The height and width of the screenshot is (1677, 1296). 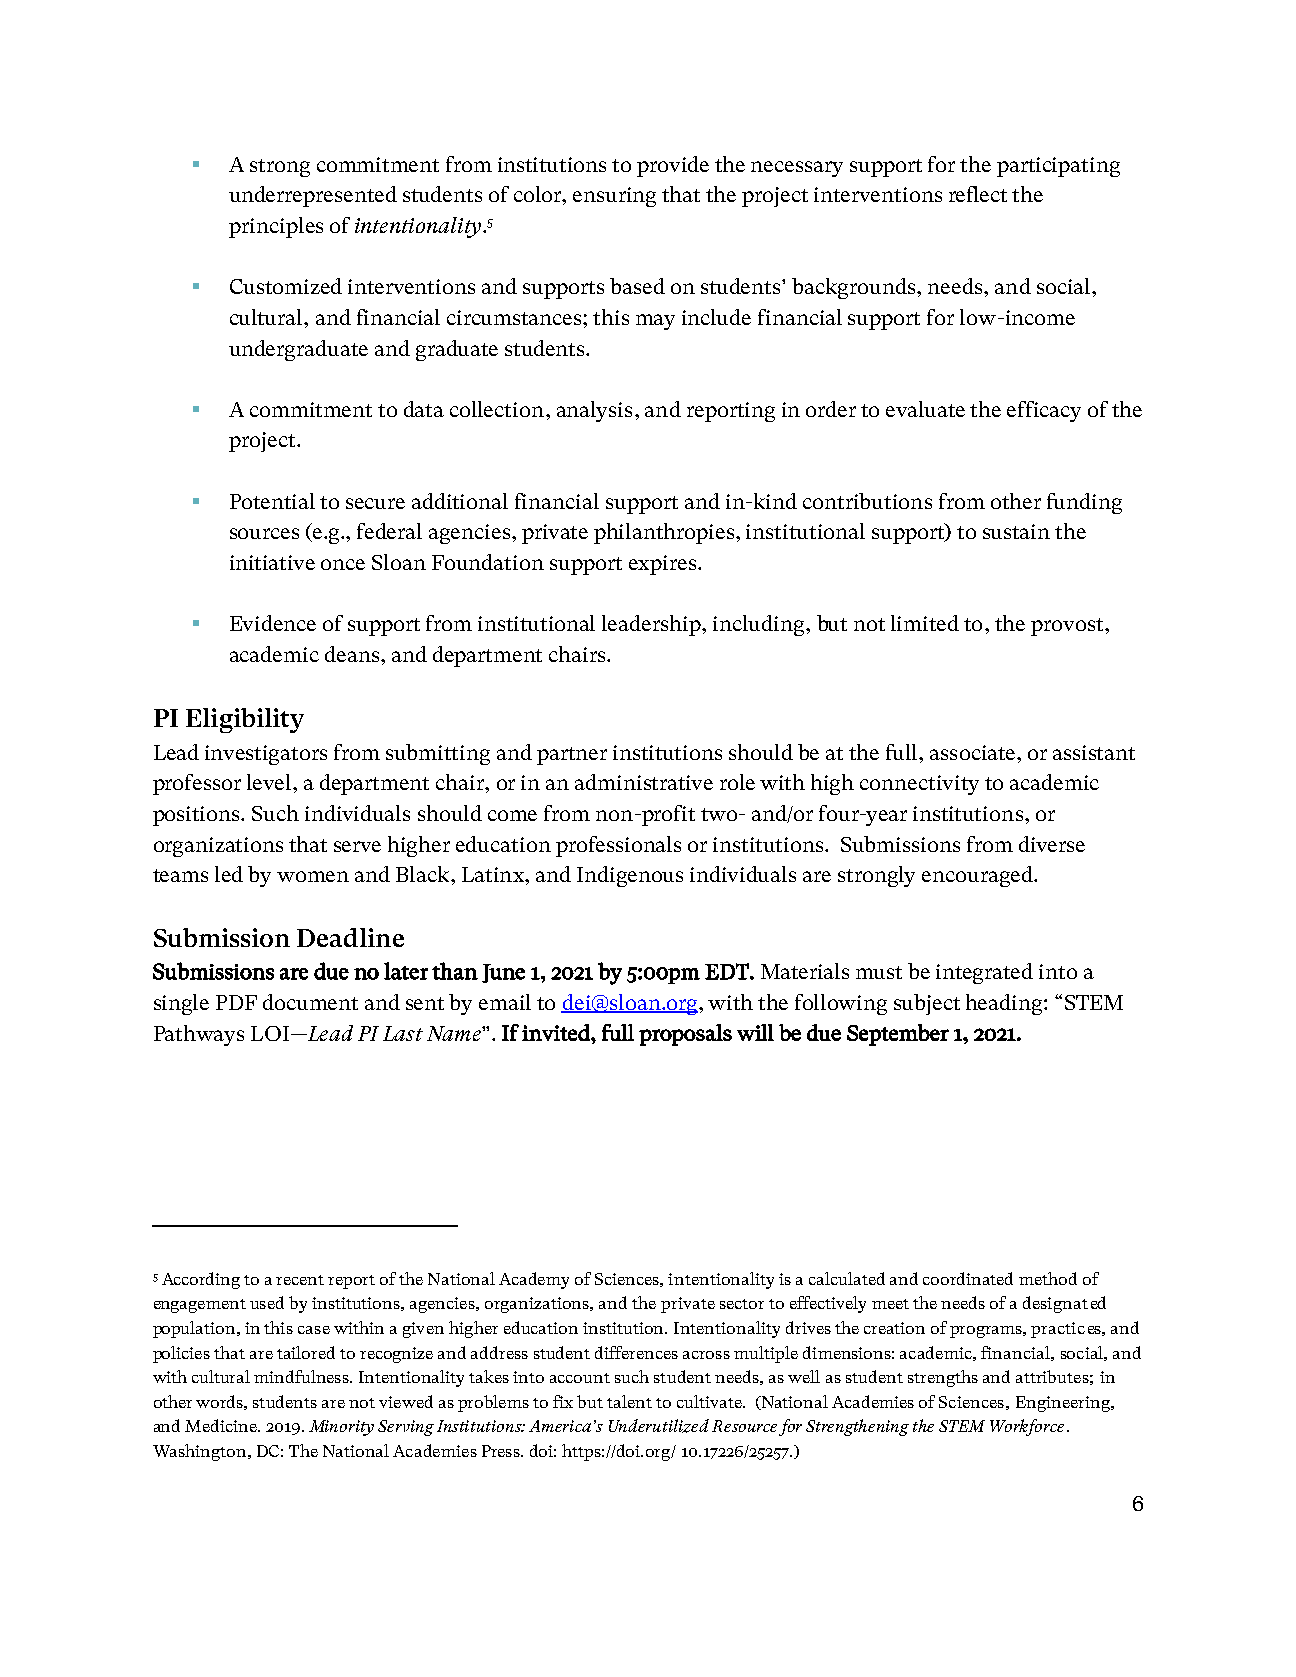 I want to click on administrative, so click(x=644, y=782).
